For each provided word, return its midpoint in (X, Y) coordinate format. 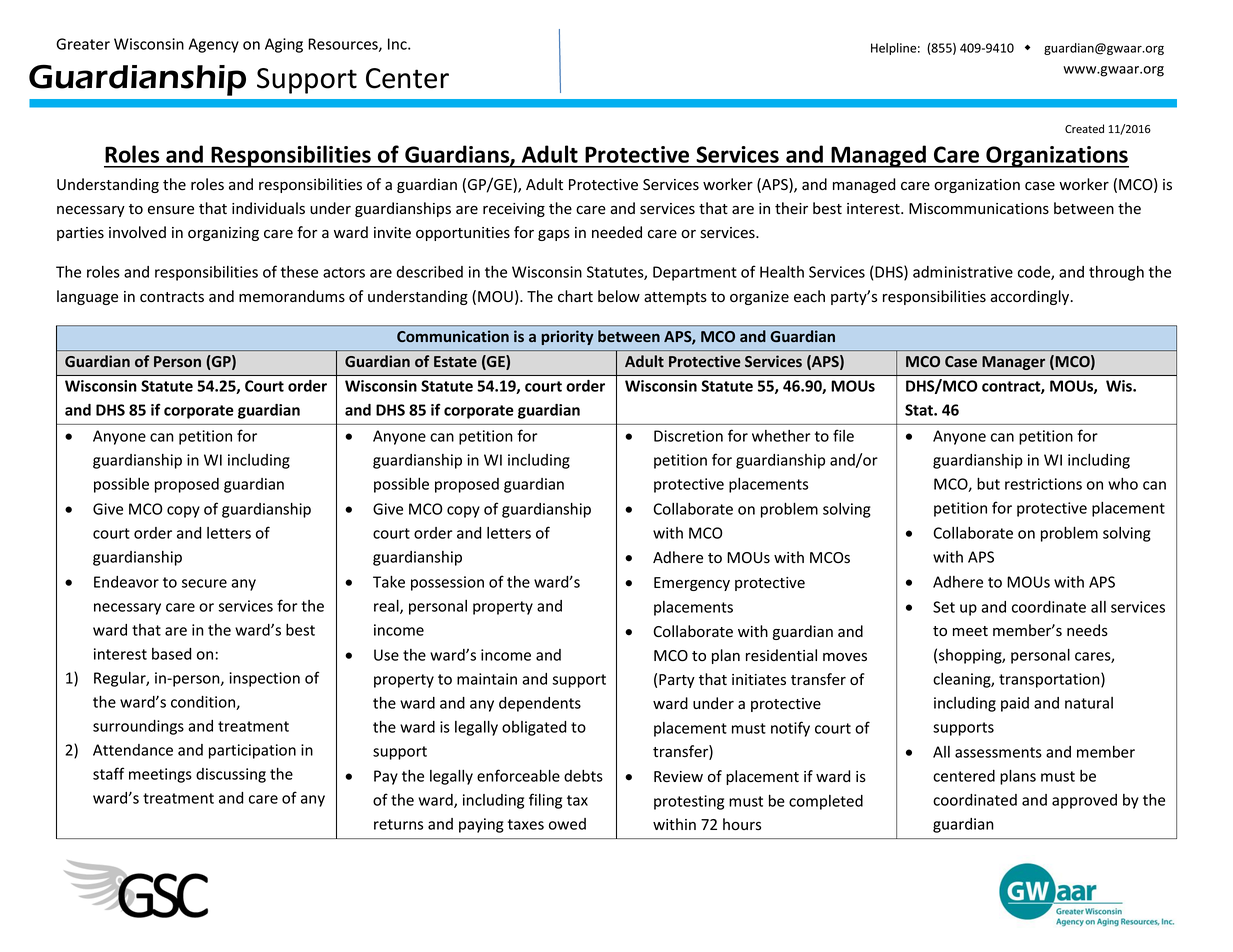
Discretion (688, 436)
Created (1084, 129)
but (988, 484)
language (87, 297)
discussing (231, 775)
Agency (214, 45)
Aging (284, 45)
